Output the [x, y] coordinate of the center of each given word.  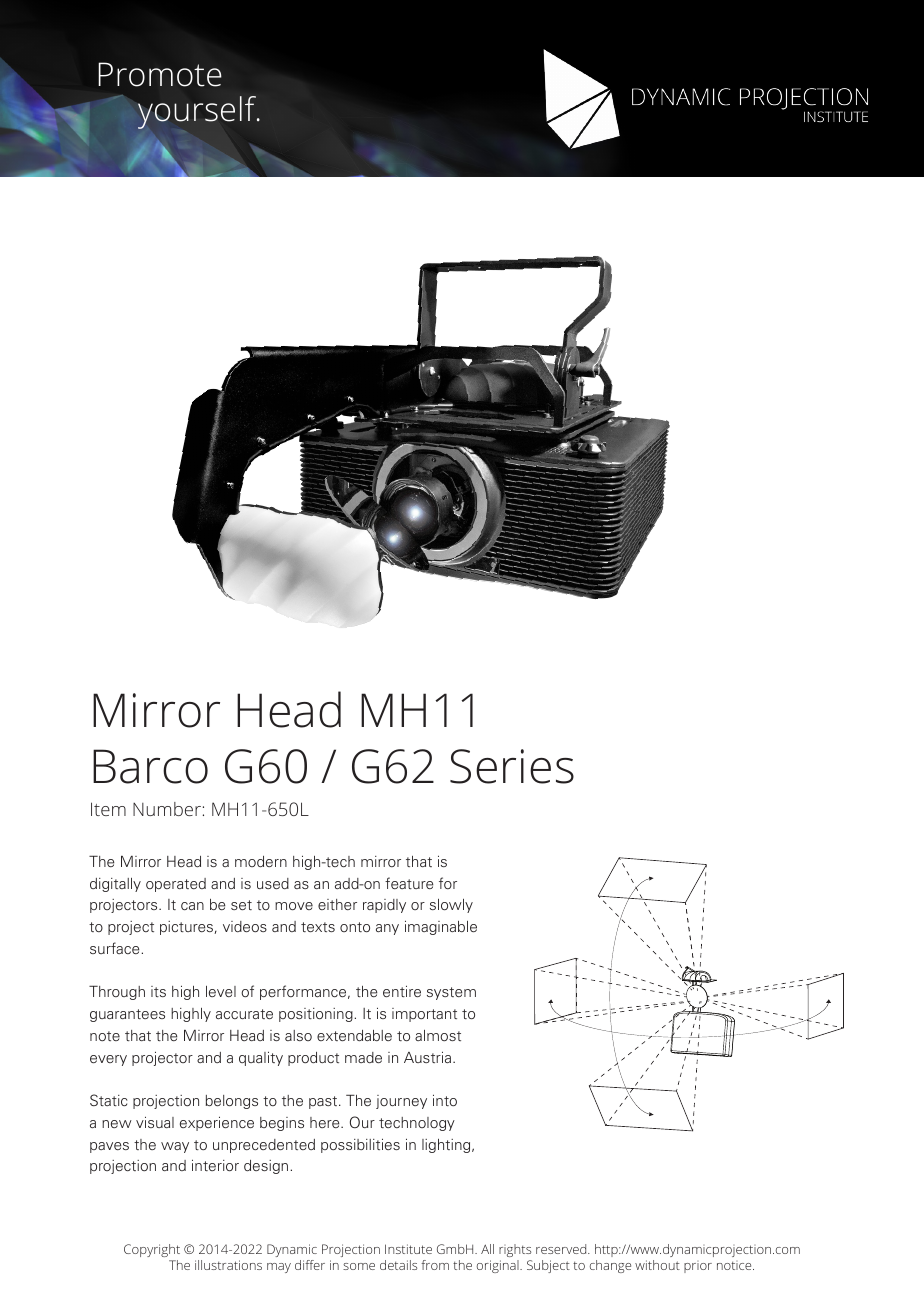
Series [512, 766]
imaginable [441, 927]
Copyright [152, 1250]
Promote [160, 74]
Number [167, 809]
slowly [451, 906]
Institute [408, 1249]
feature [409, 883]
